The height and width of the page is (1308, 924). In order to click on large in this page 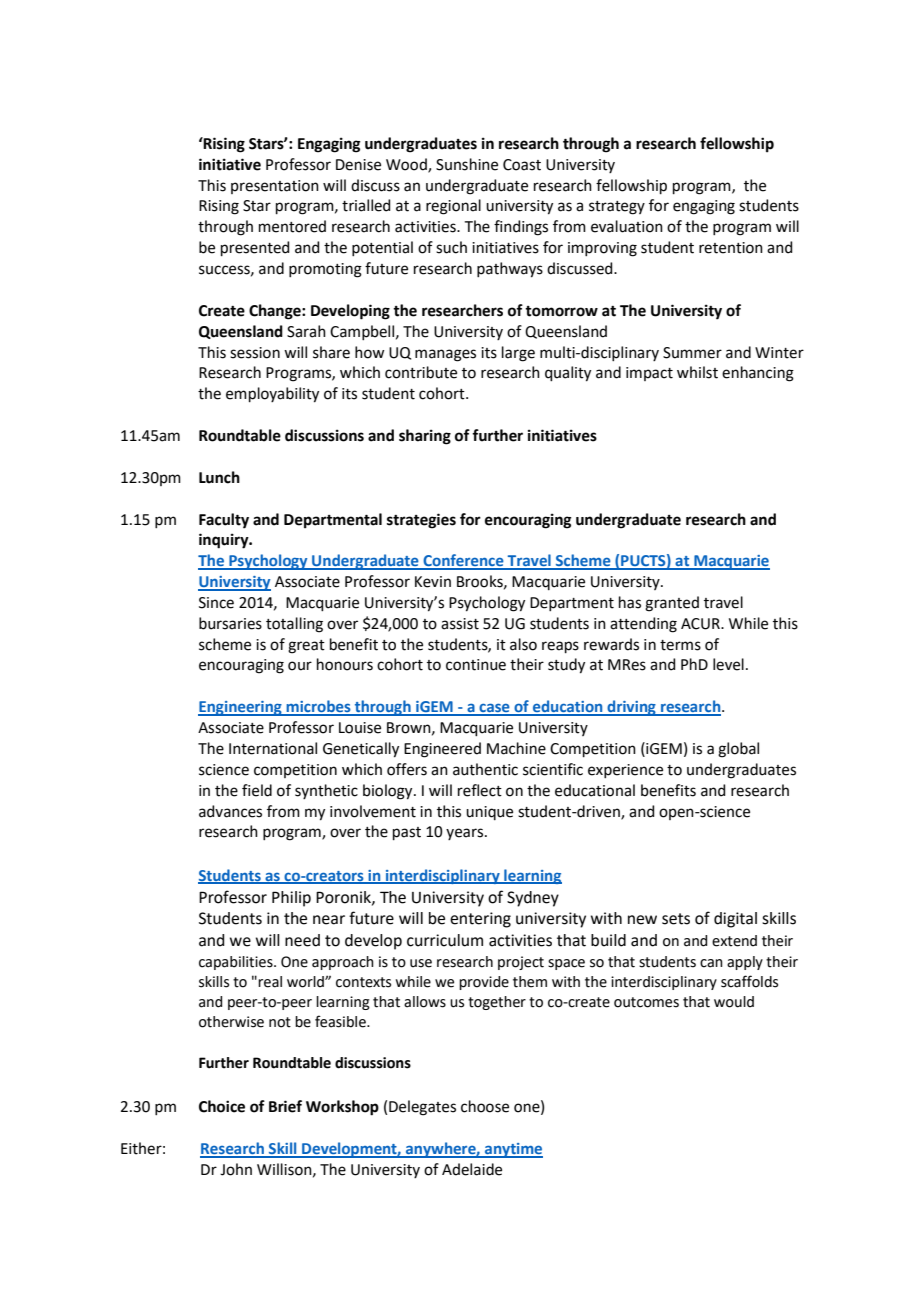, I will do `click(518, 354)`.
